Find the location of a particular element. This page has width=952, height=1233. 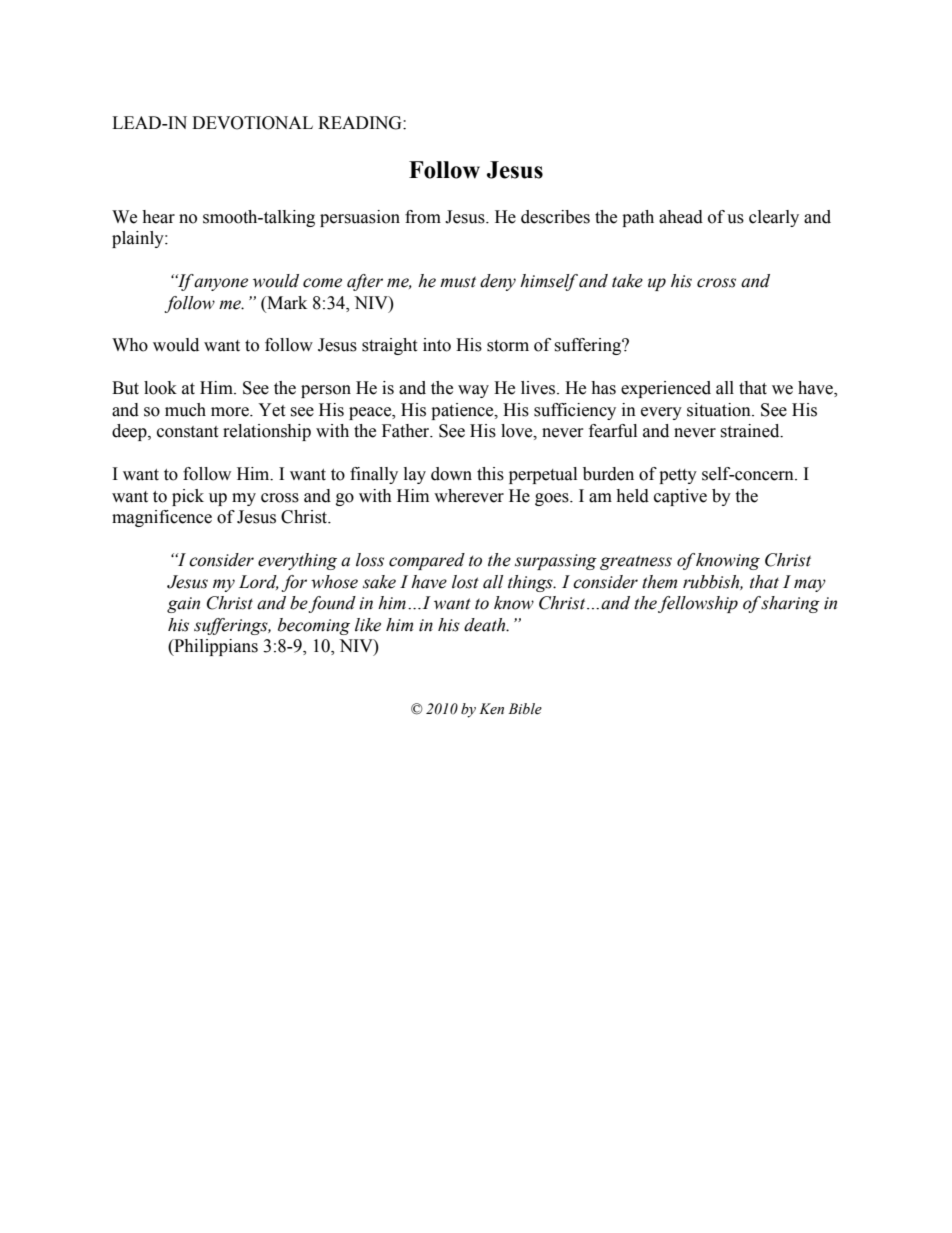

READING is located at coordinates (361, 123).
